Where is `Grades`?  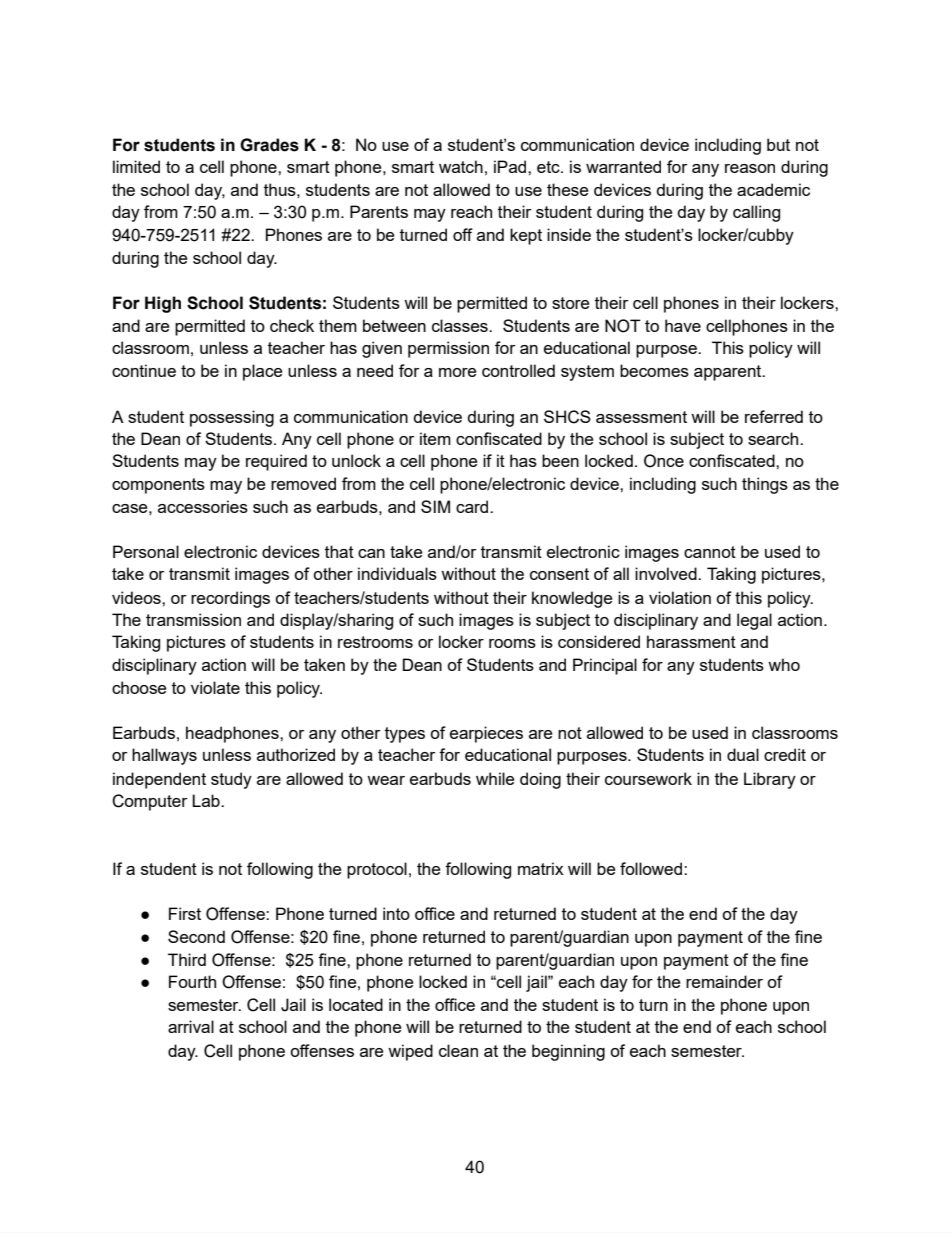 Grades is located at coordinates (269, 145).
